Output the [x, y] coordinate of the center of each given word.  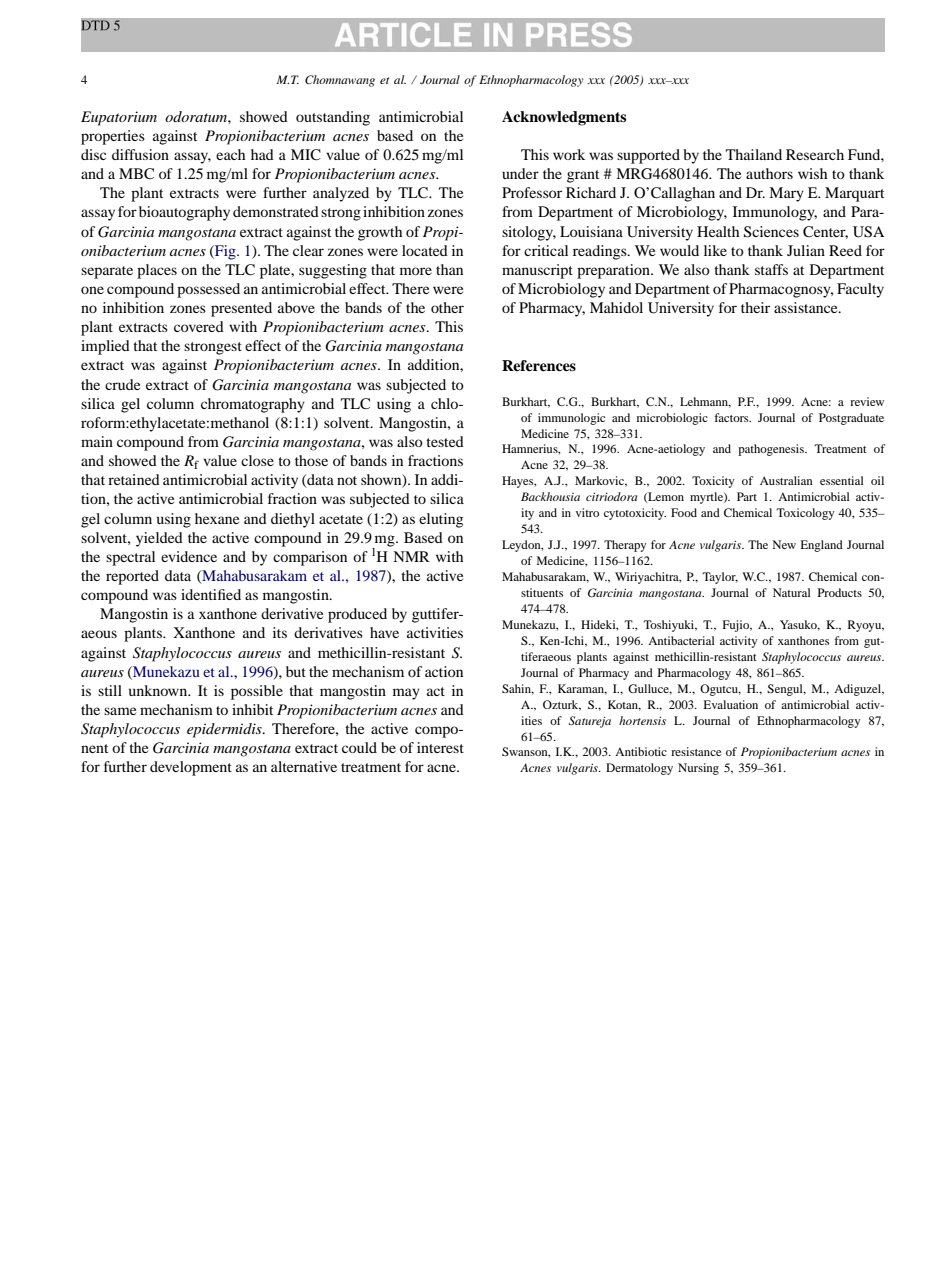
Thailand [754, 154]
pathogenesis [772, 450]
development [191, 768]
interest [440, 747]
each [230, 154]
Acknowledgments [564, 118]
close [257, 460]
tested [445, 441]
